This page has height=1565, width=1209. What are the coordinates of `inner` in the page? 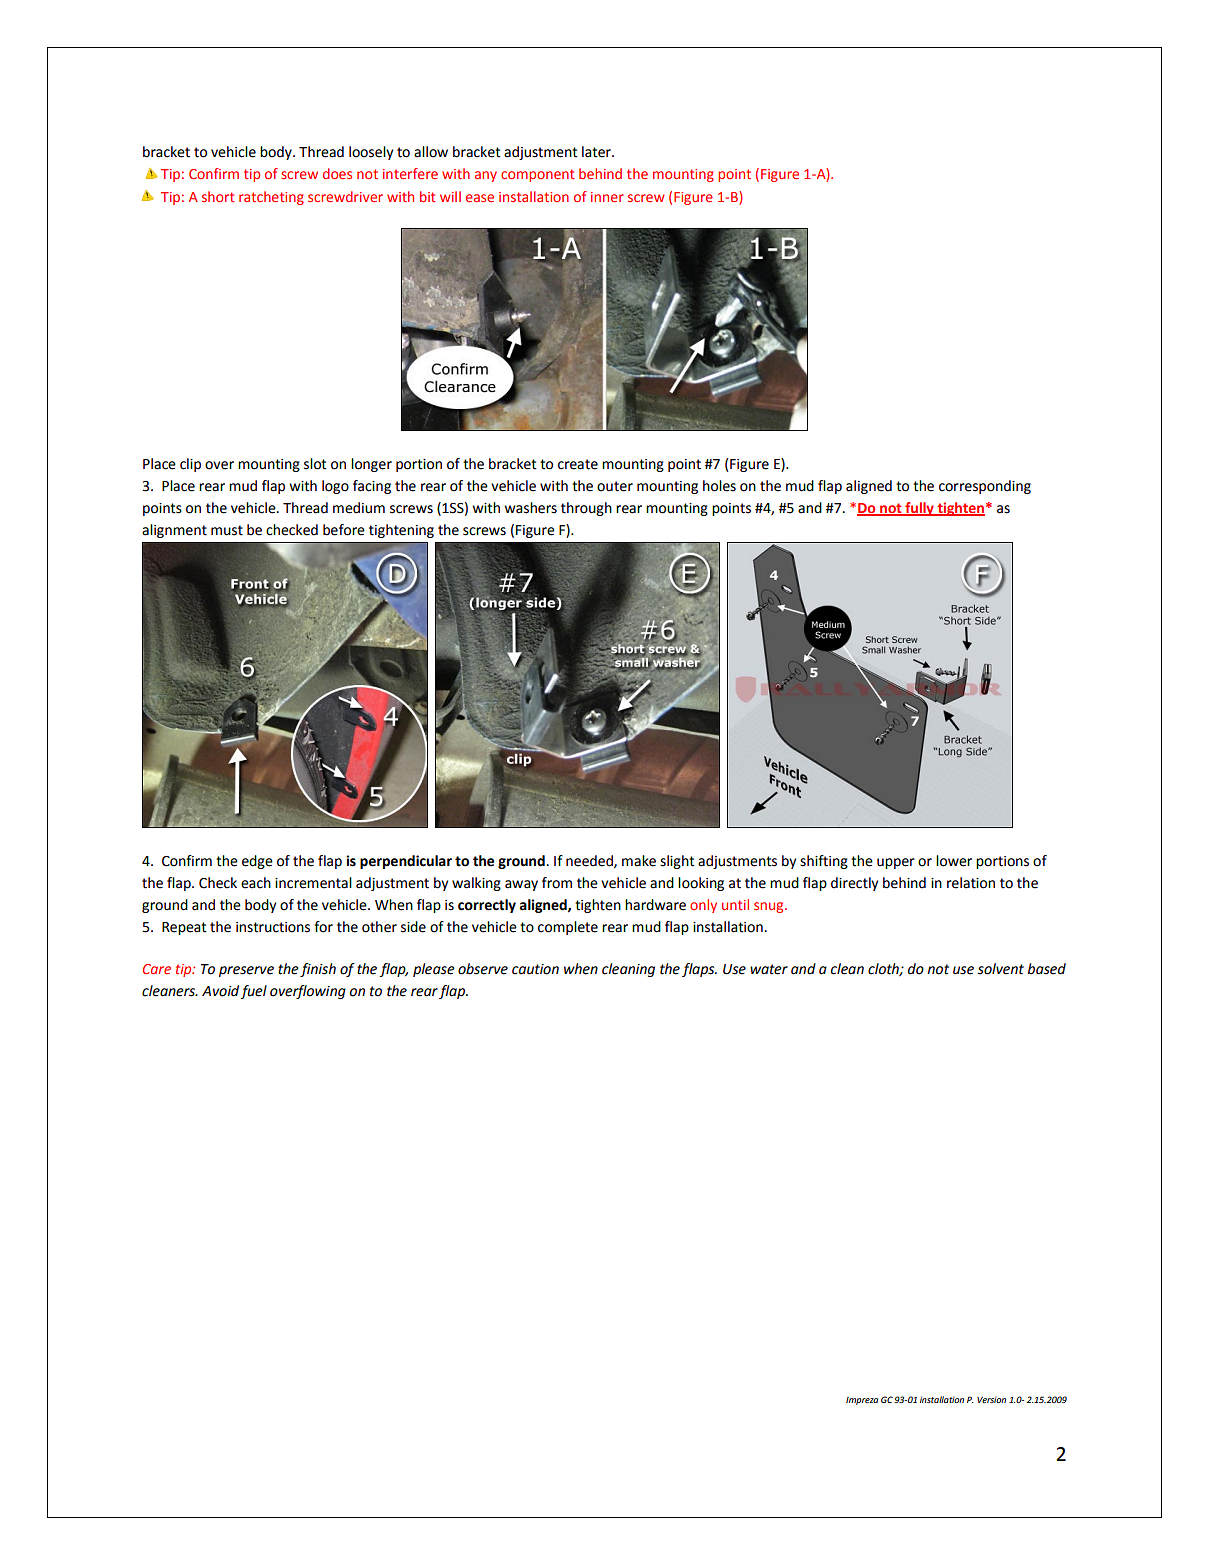 It's located at (607, 197).
